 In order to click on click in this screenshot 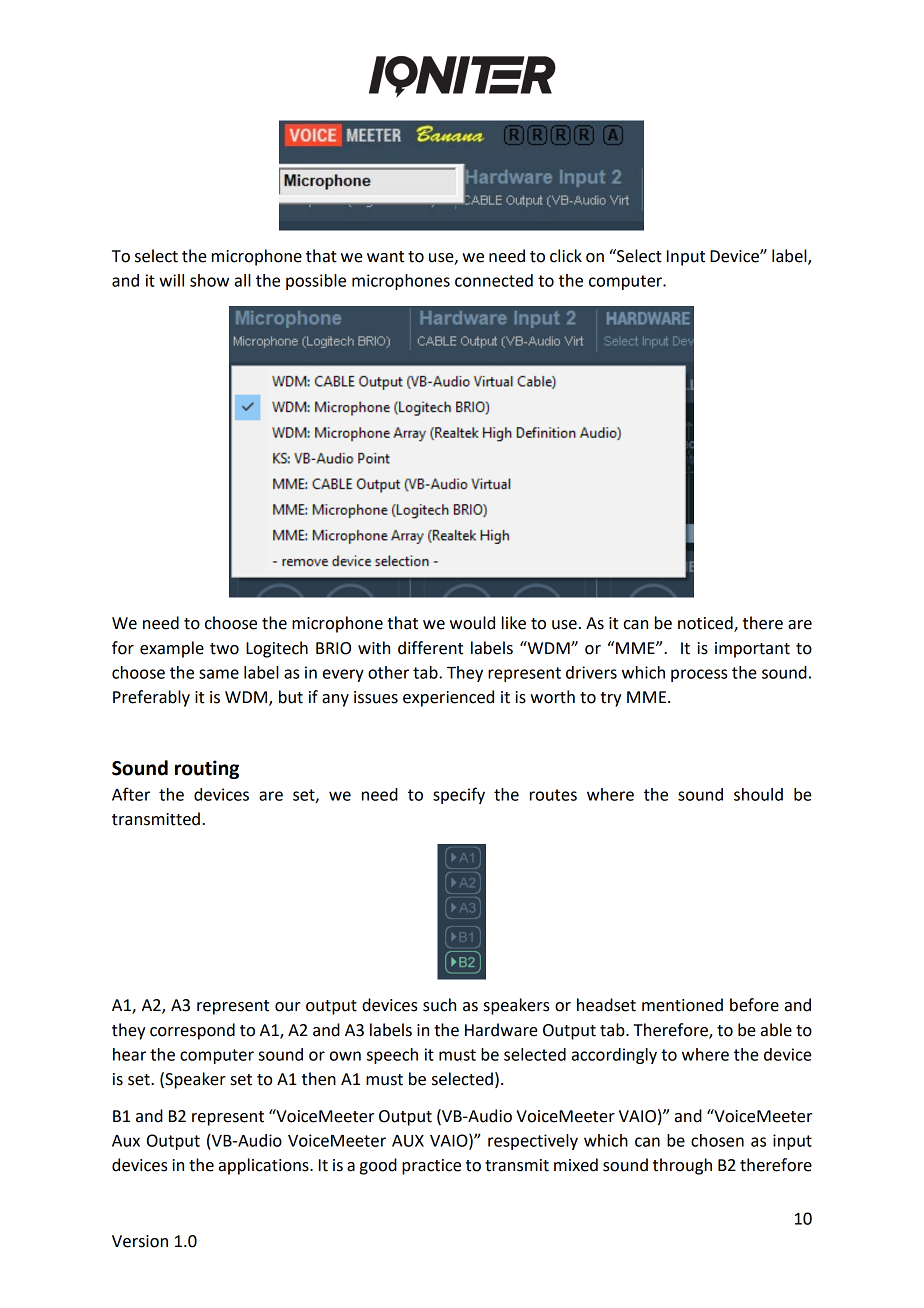, I will do `click(566, 256)`.
